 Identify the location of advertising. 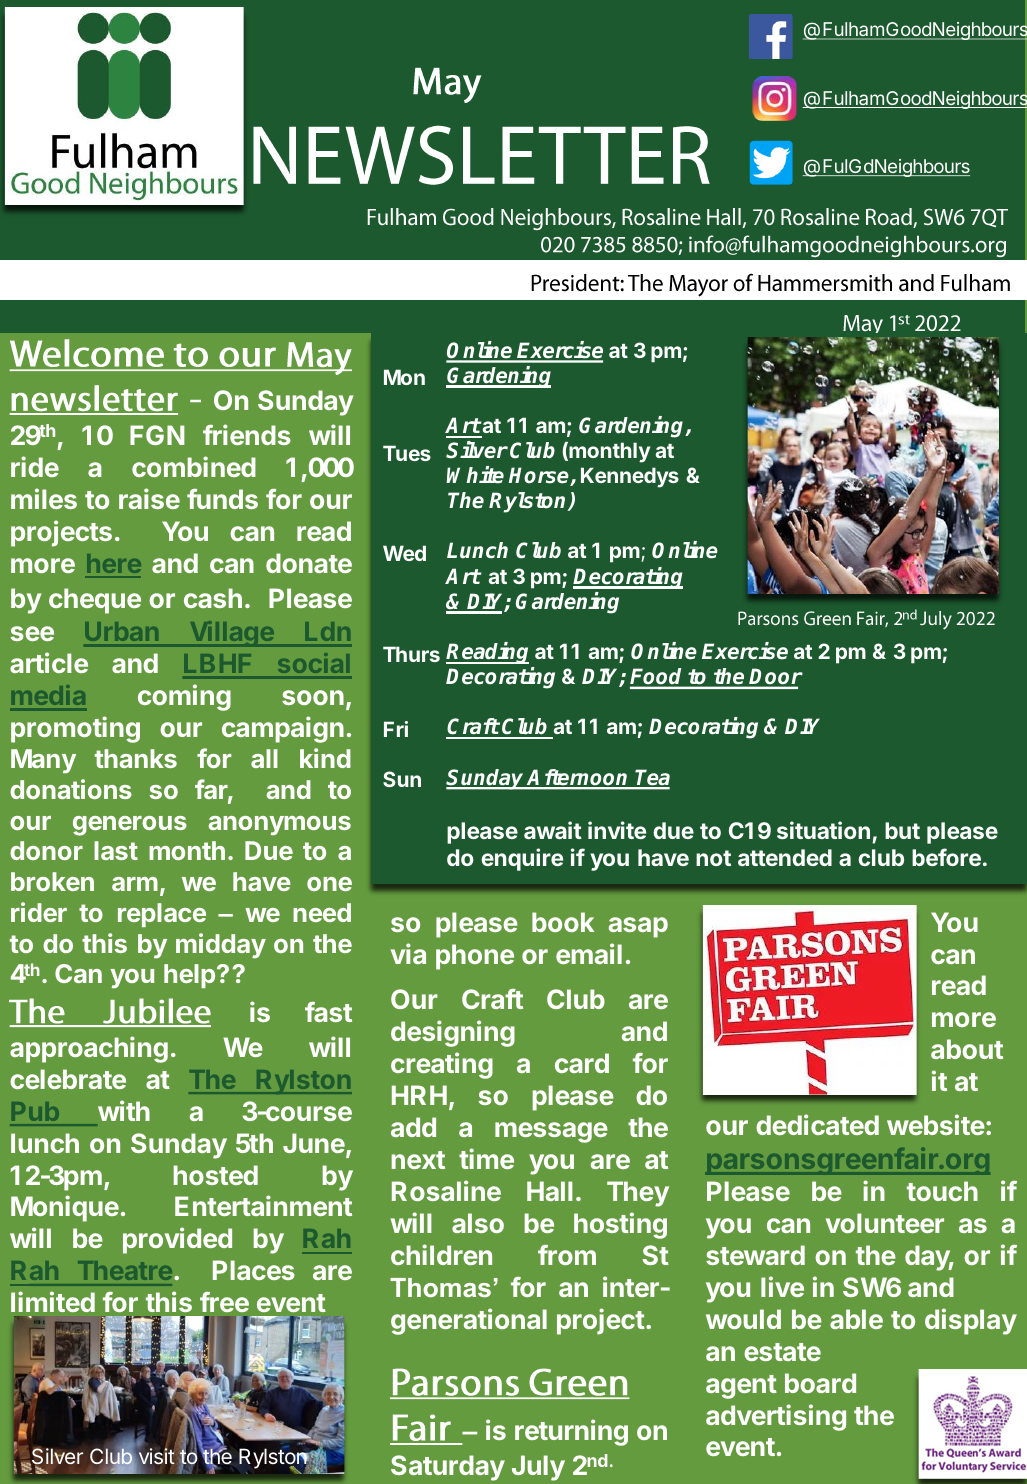
(776, 1417).
